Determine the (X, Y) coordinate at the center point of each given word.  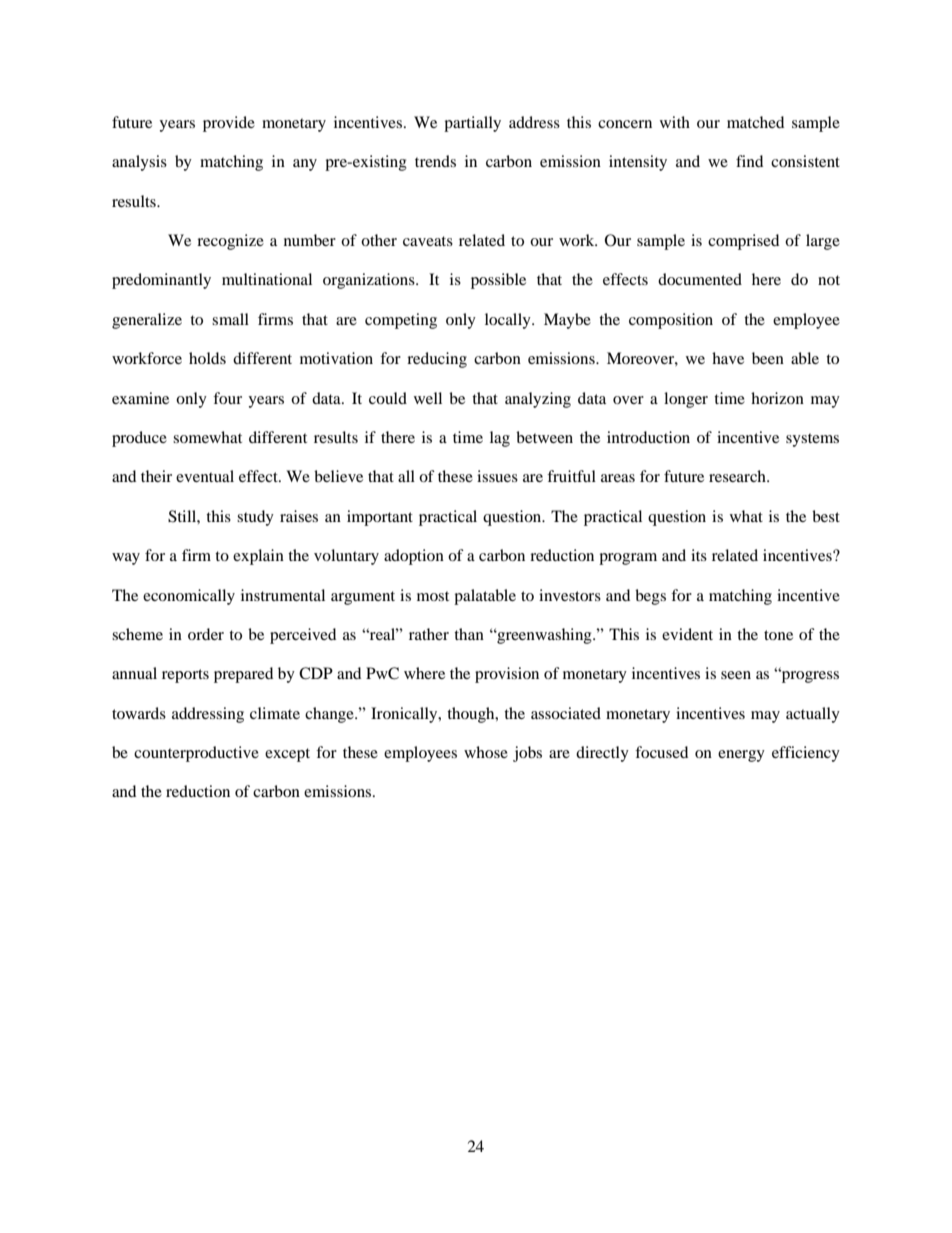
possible (498, 281)
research (738, 476)
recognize (230, 242)
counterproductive (196, 754)
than (469, 634)
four (227, 398)
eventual (205, 476)
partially (472, 124)
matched (755, 122)
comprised (743, 242)
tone (778, 635)
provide (229, 124)
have (728, 358)
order (206, 634)
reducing (437, 360)
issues (497, 476)
